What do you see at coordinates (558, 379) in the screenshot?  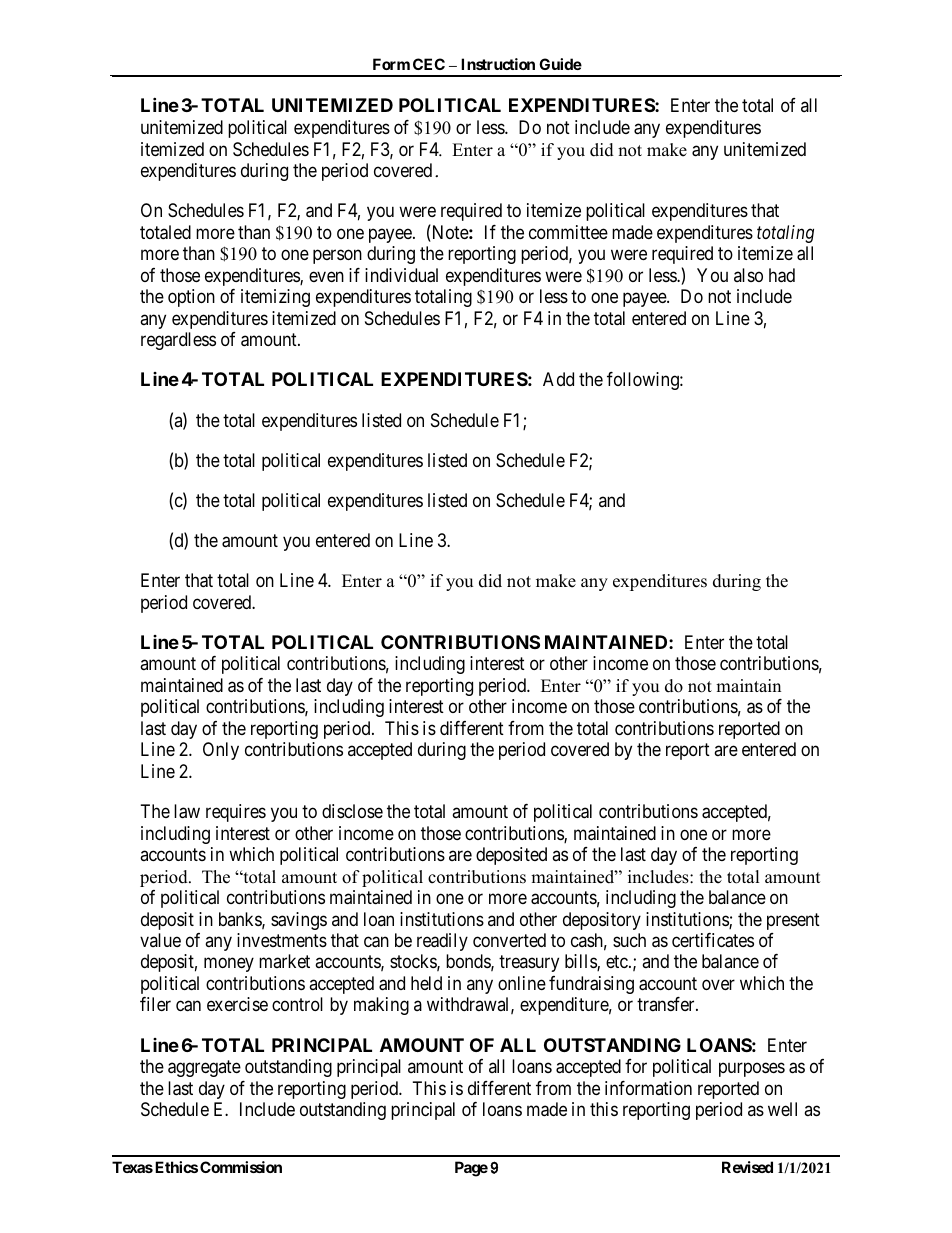 I see `Add` at bounding box center [558, 379].
